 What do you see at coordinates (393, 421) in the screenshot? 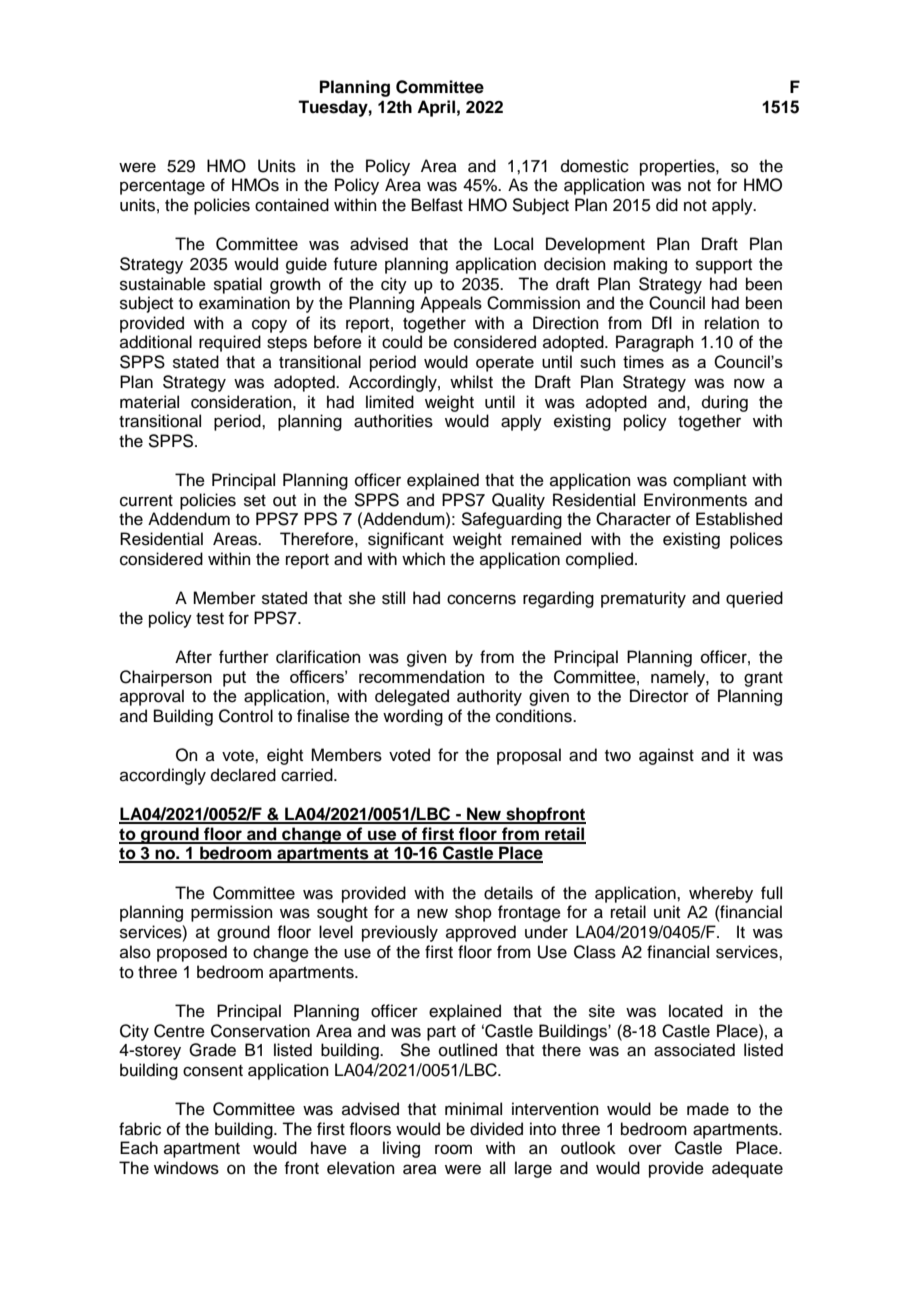
I see `authorities` at bounding box center [393, 421].
